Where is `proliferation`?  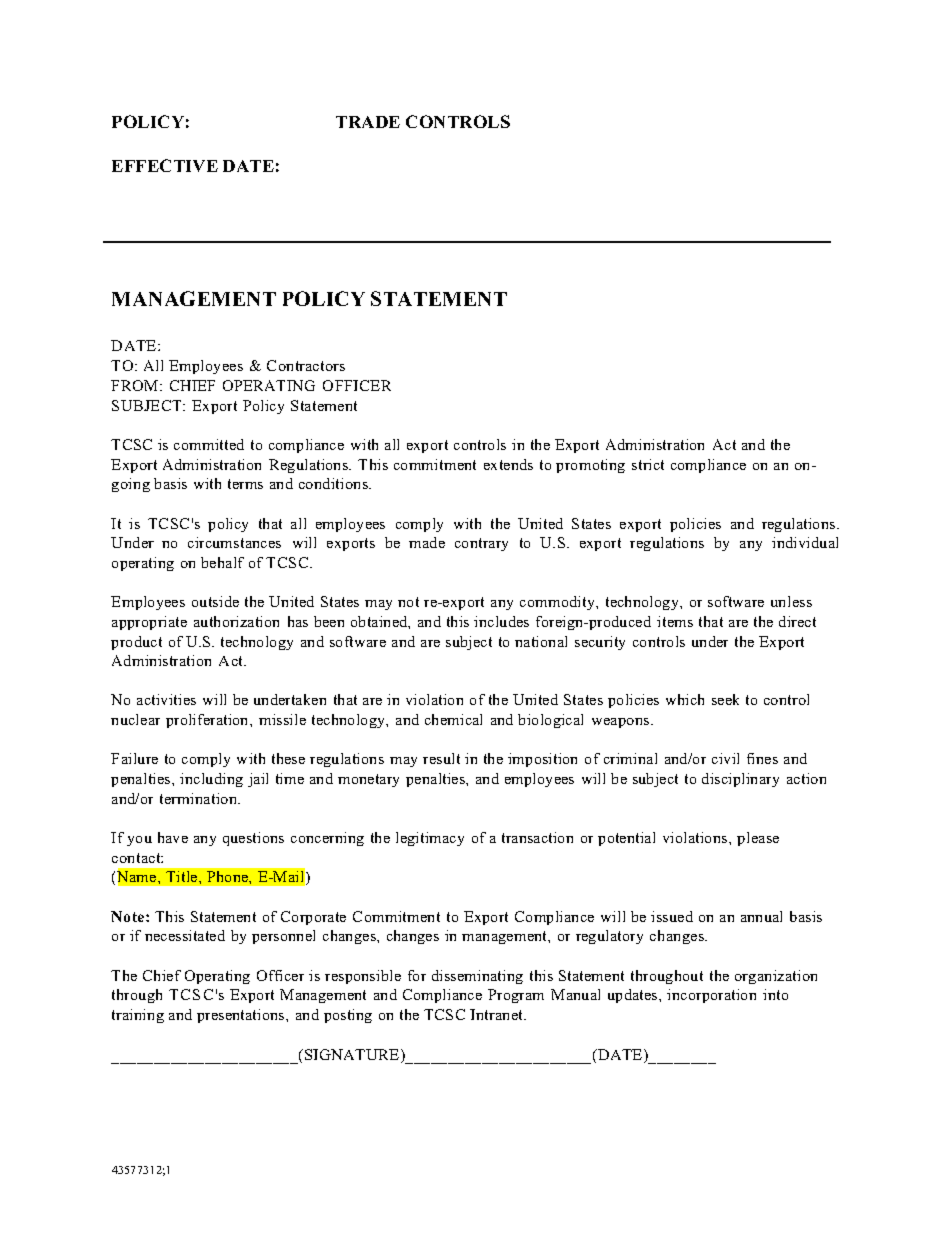 proliferation is located at coordinates (208, 721).
